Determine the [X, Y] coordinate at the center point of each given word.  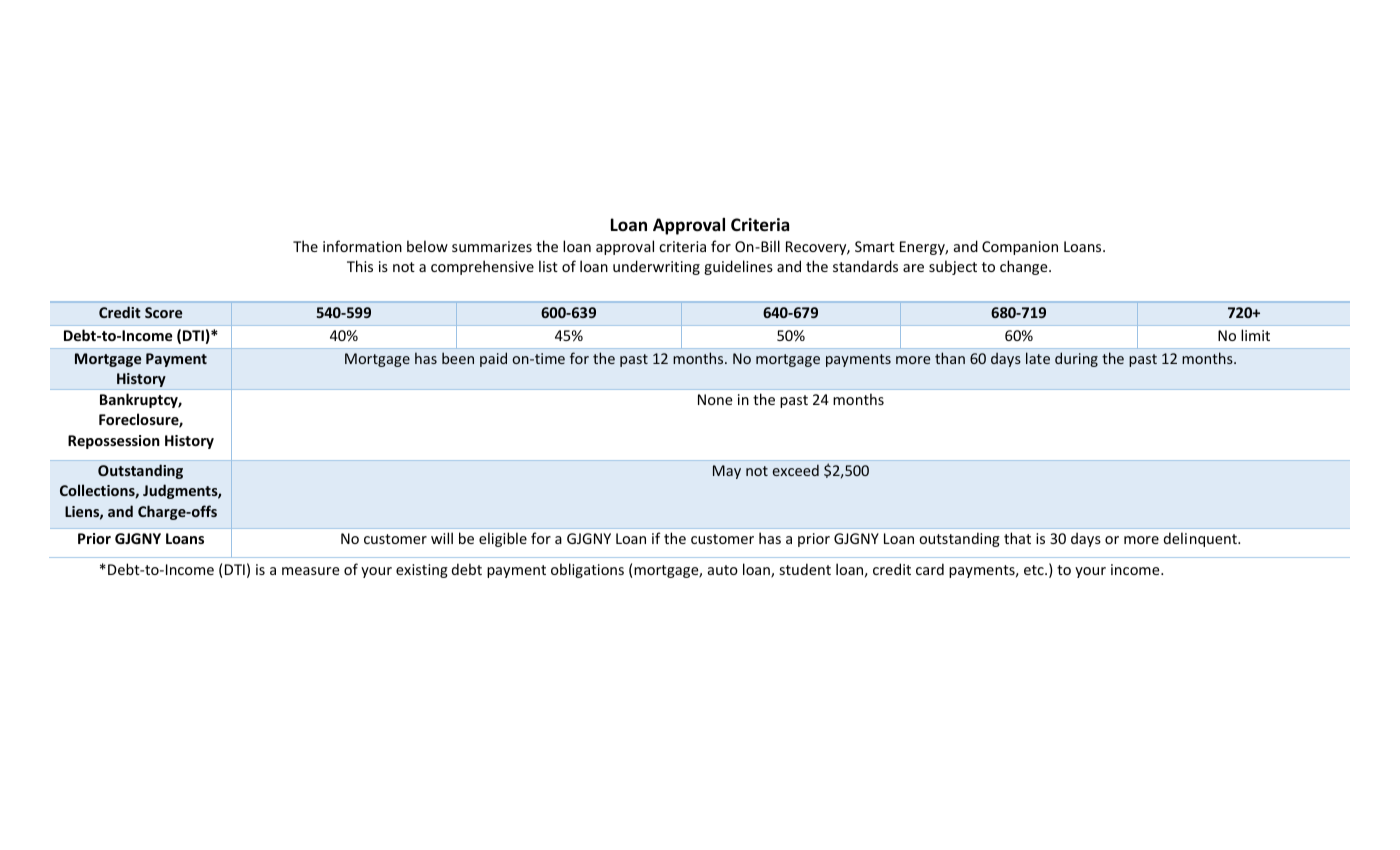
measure [311, 571]
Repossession [114, 442]
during [1076, 359]
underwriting [656, 267]
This [360, 266]
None [715, 399]
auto [723, 570]
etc [1035, 570]
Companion [1020, 248]
